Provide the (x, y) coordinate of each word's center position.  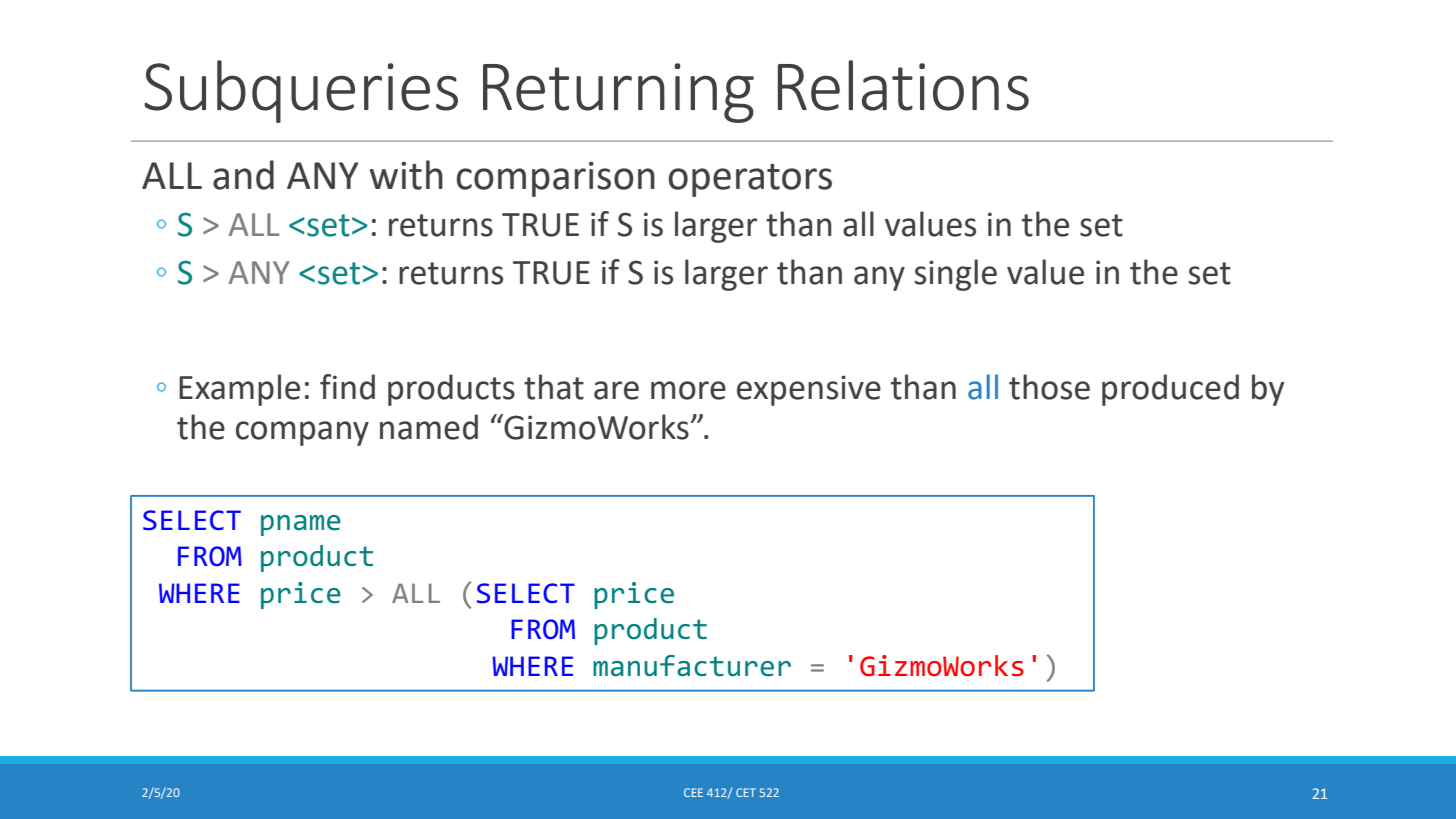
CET (746, 792)
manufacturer (692, 665)
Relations (903, 85)
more (688, 390)
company (302, 433)
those (1049, 387)
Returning (618, 93)
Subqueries (301, 91)
